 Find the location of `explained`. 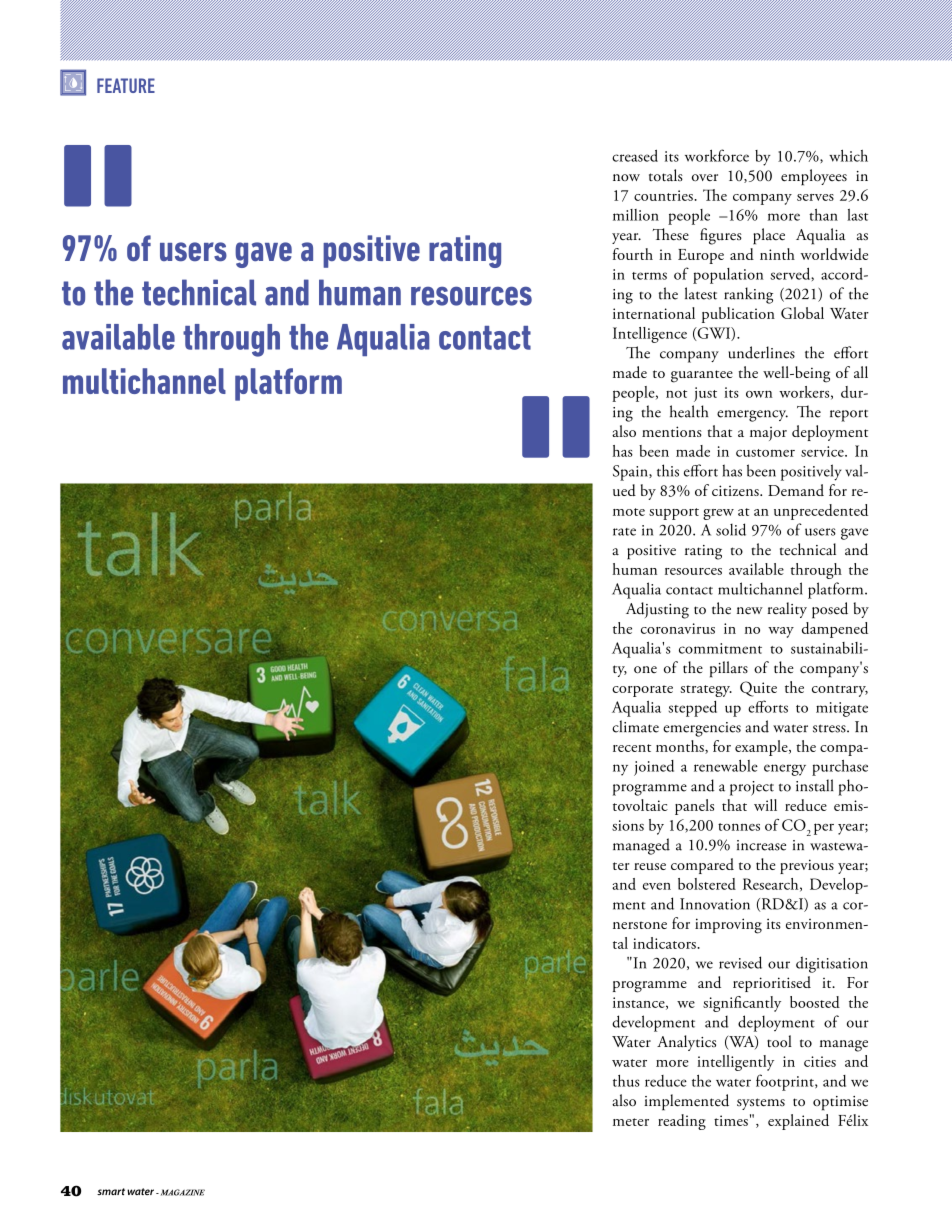

explained is located at coordinates (798, 1122).
